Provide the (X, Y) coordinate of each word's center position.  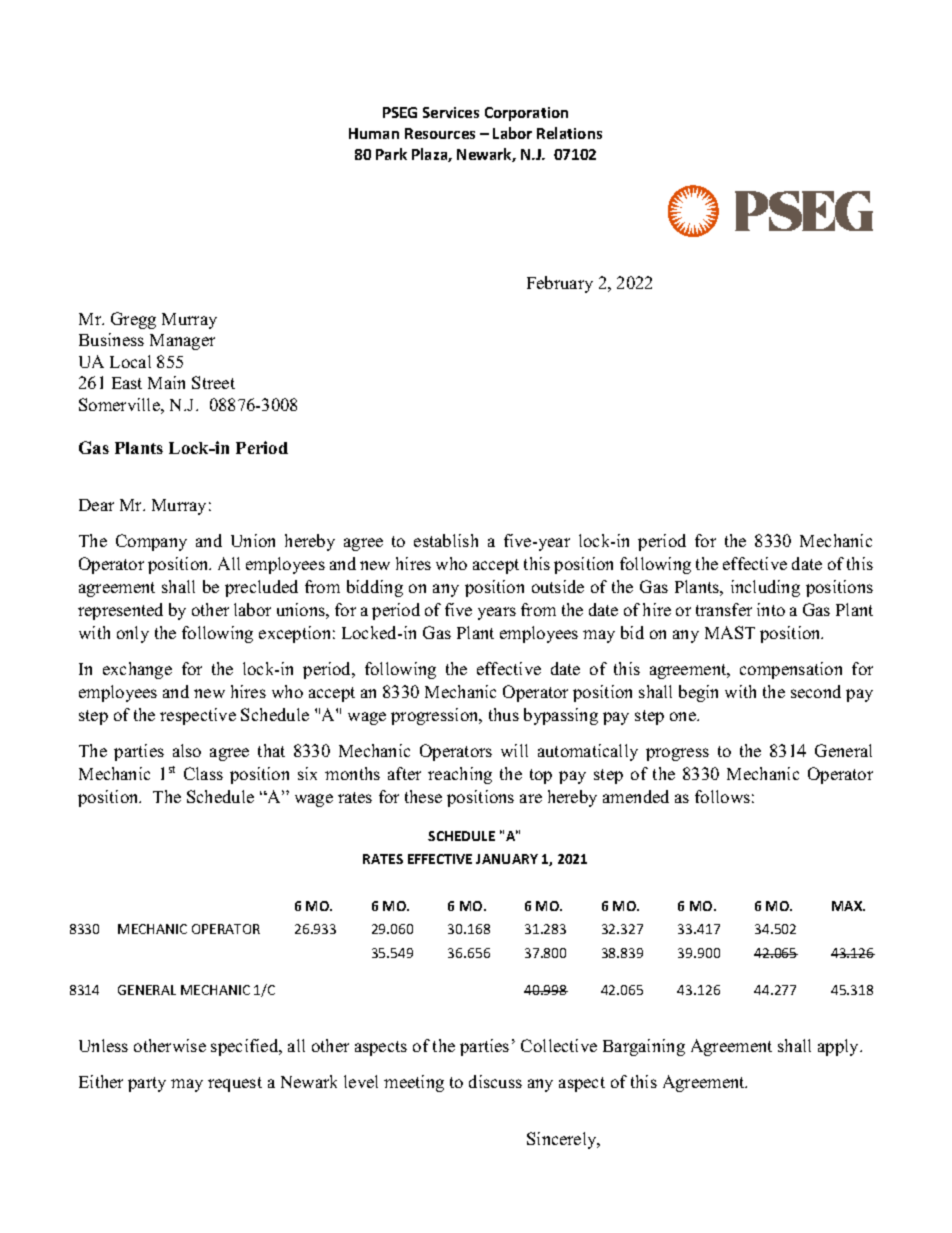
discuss (495, 1081)
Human (374, 133)
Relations (569, 133)
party (147, 1084)
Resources (440, 133)
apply (840, 1047)
